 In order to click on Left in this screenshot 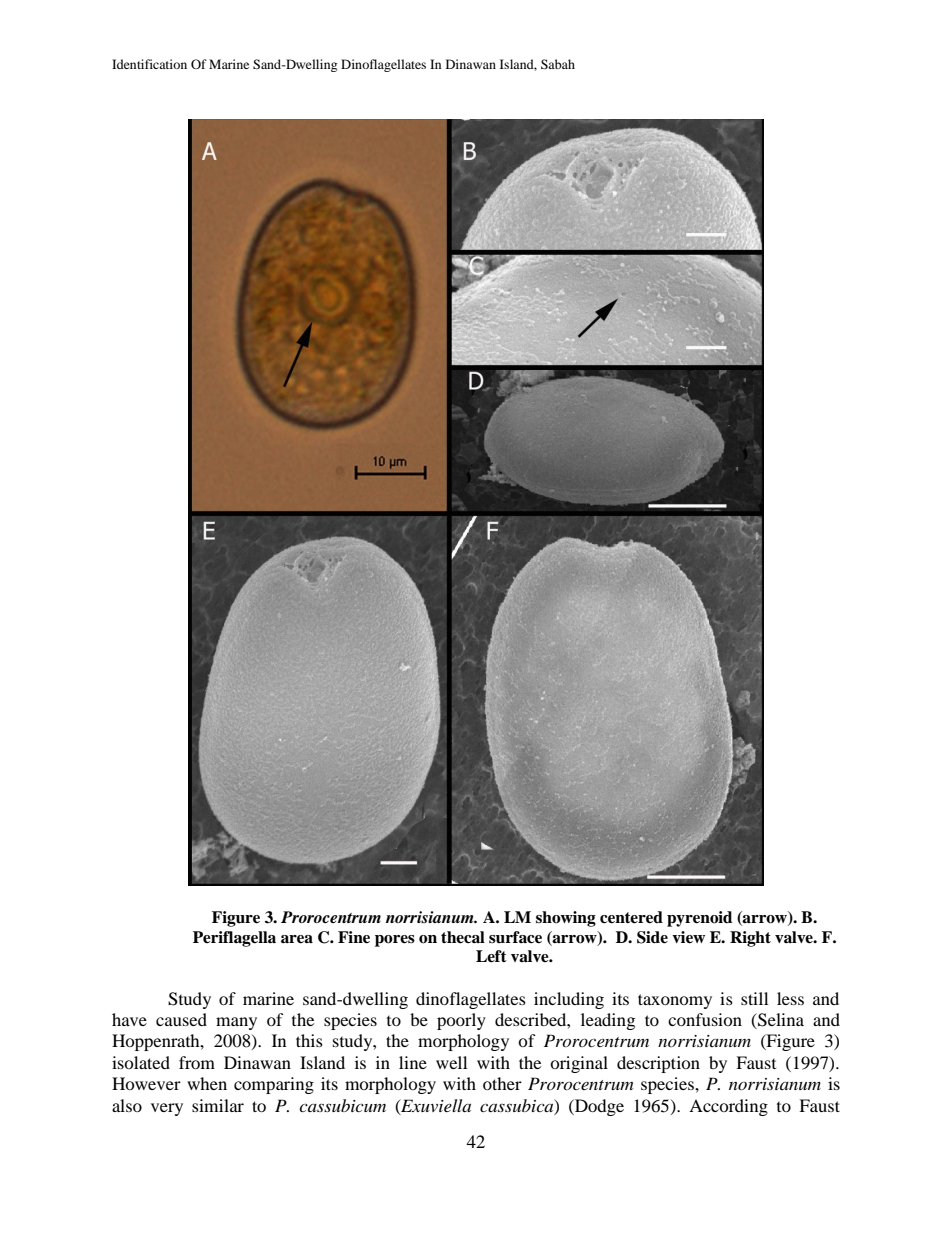, I will do `click(491, 956)`.
